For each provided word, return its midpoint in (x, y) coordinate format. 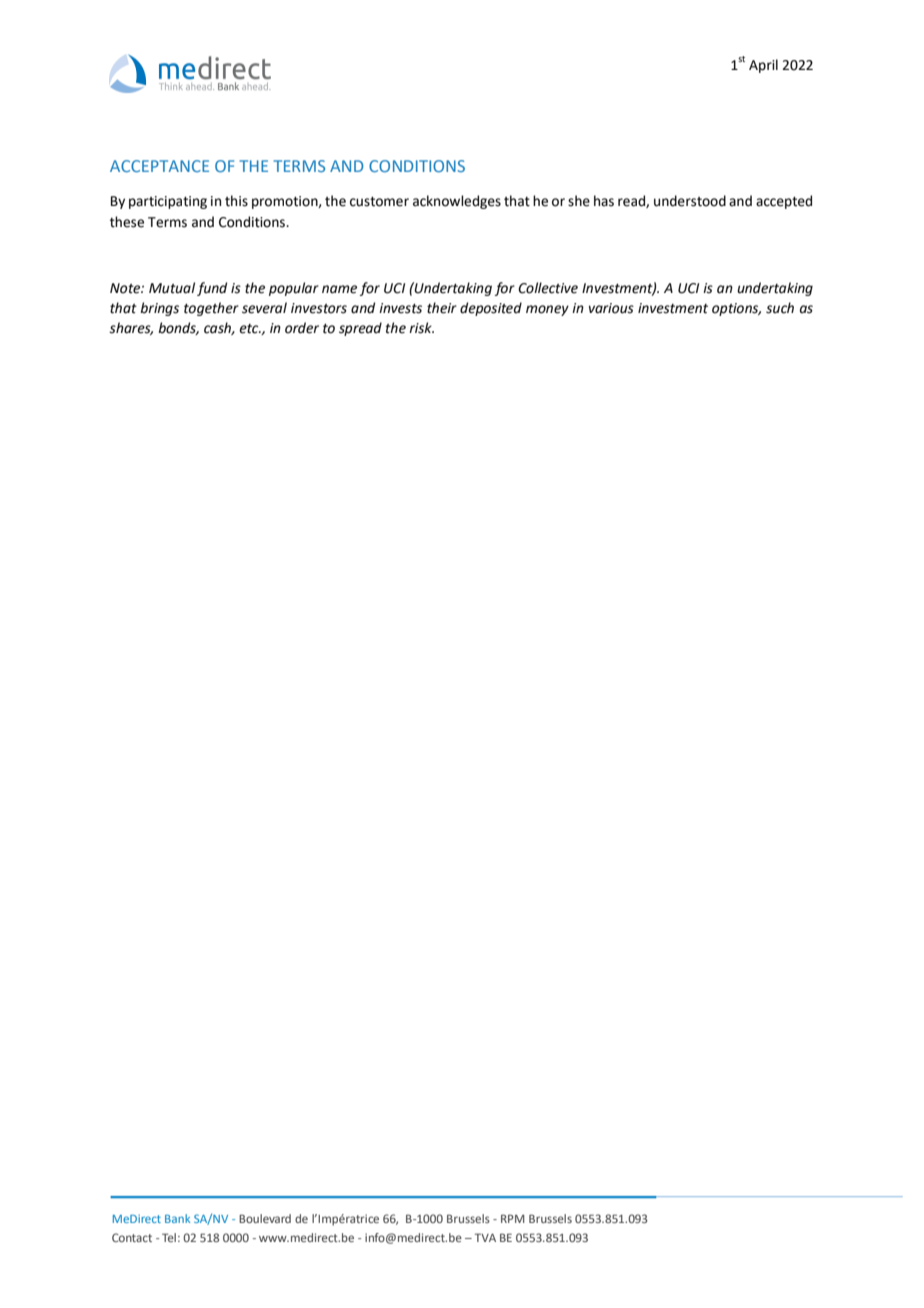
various (611, 308)
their (442, 308)
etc (250, 329)
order (302, 328)
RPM (513, 1218)
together (211, 309)
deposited (491, 309)
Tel (169, 1237)
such (780, 308)
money (547, 310)
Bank (177, 1218)
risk (421, 328)
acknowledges (457, 202)
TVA (485, 1237)
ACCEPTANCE (159, 166)
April (763, 66)
